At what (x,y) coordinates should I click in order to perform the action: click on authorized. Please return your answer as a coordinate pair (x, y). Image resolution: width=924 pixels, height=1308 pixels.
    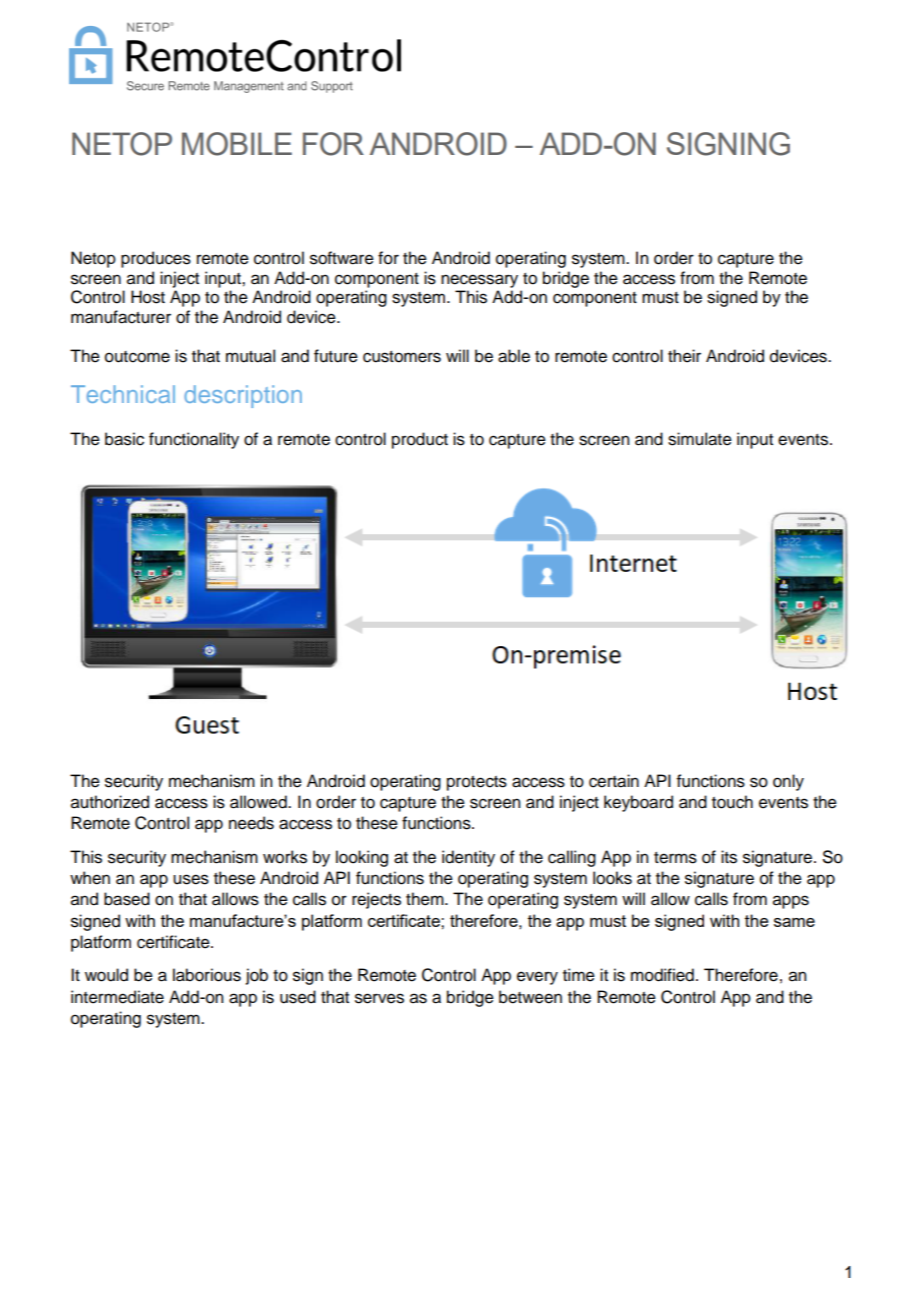
    Looking at the image, I should click on (110, 802).
